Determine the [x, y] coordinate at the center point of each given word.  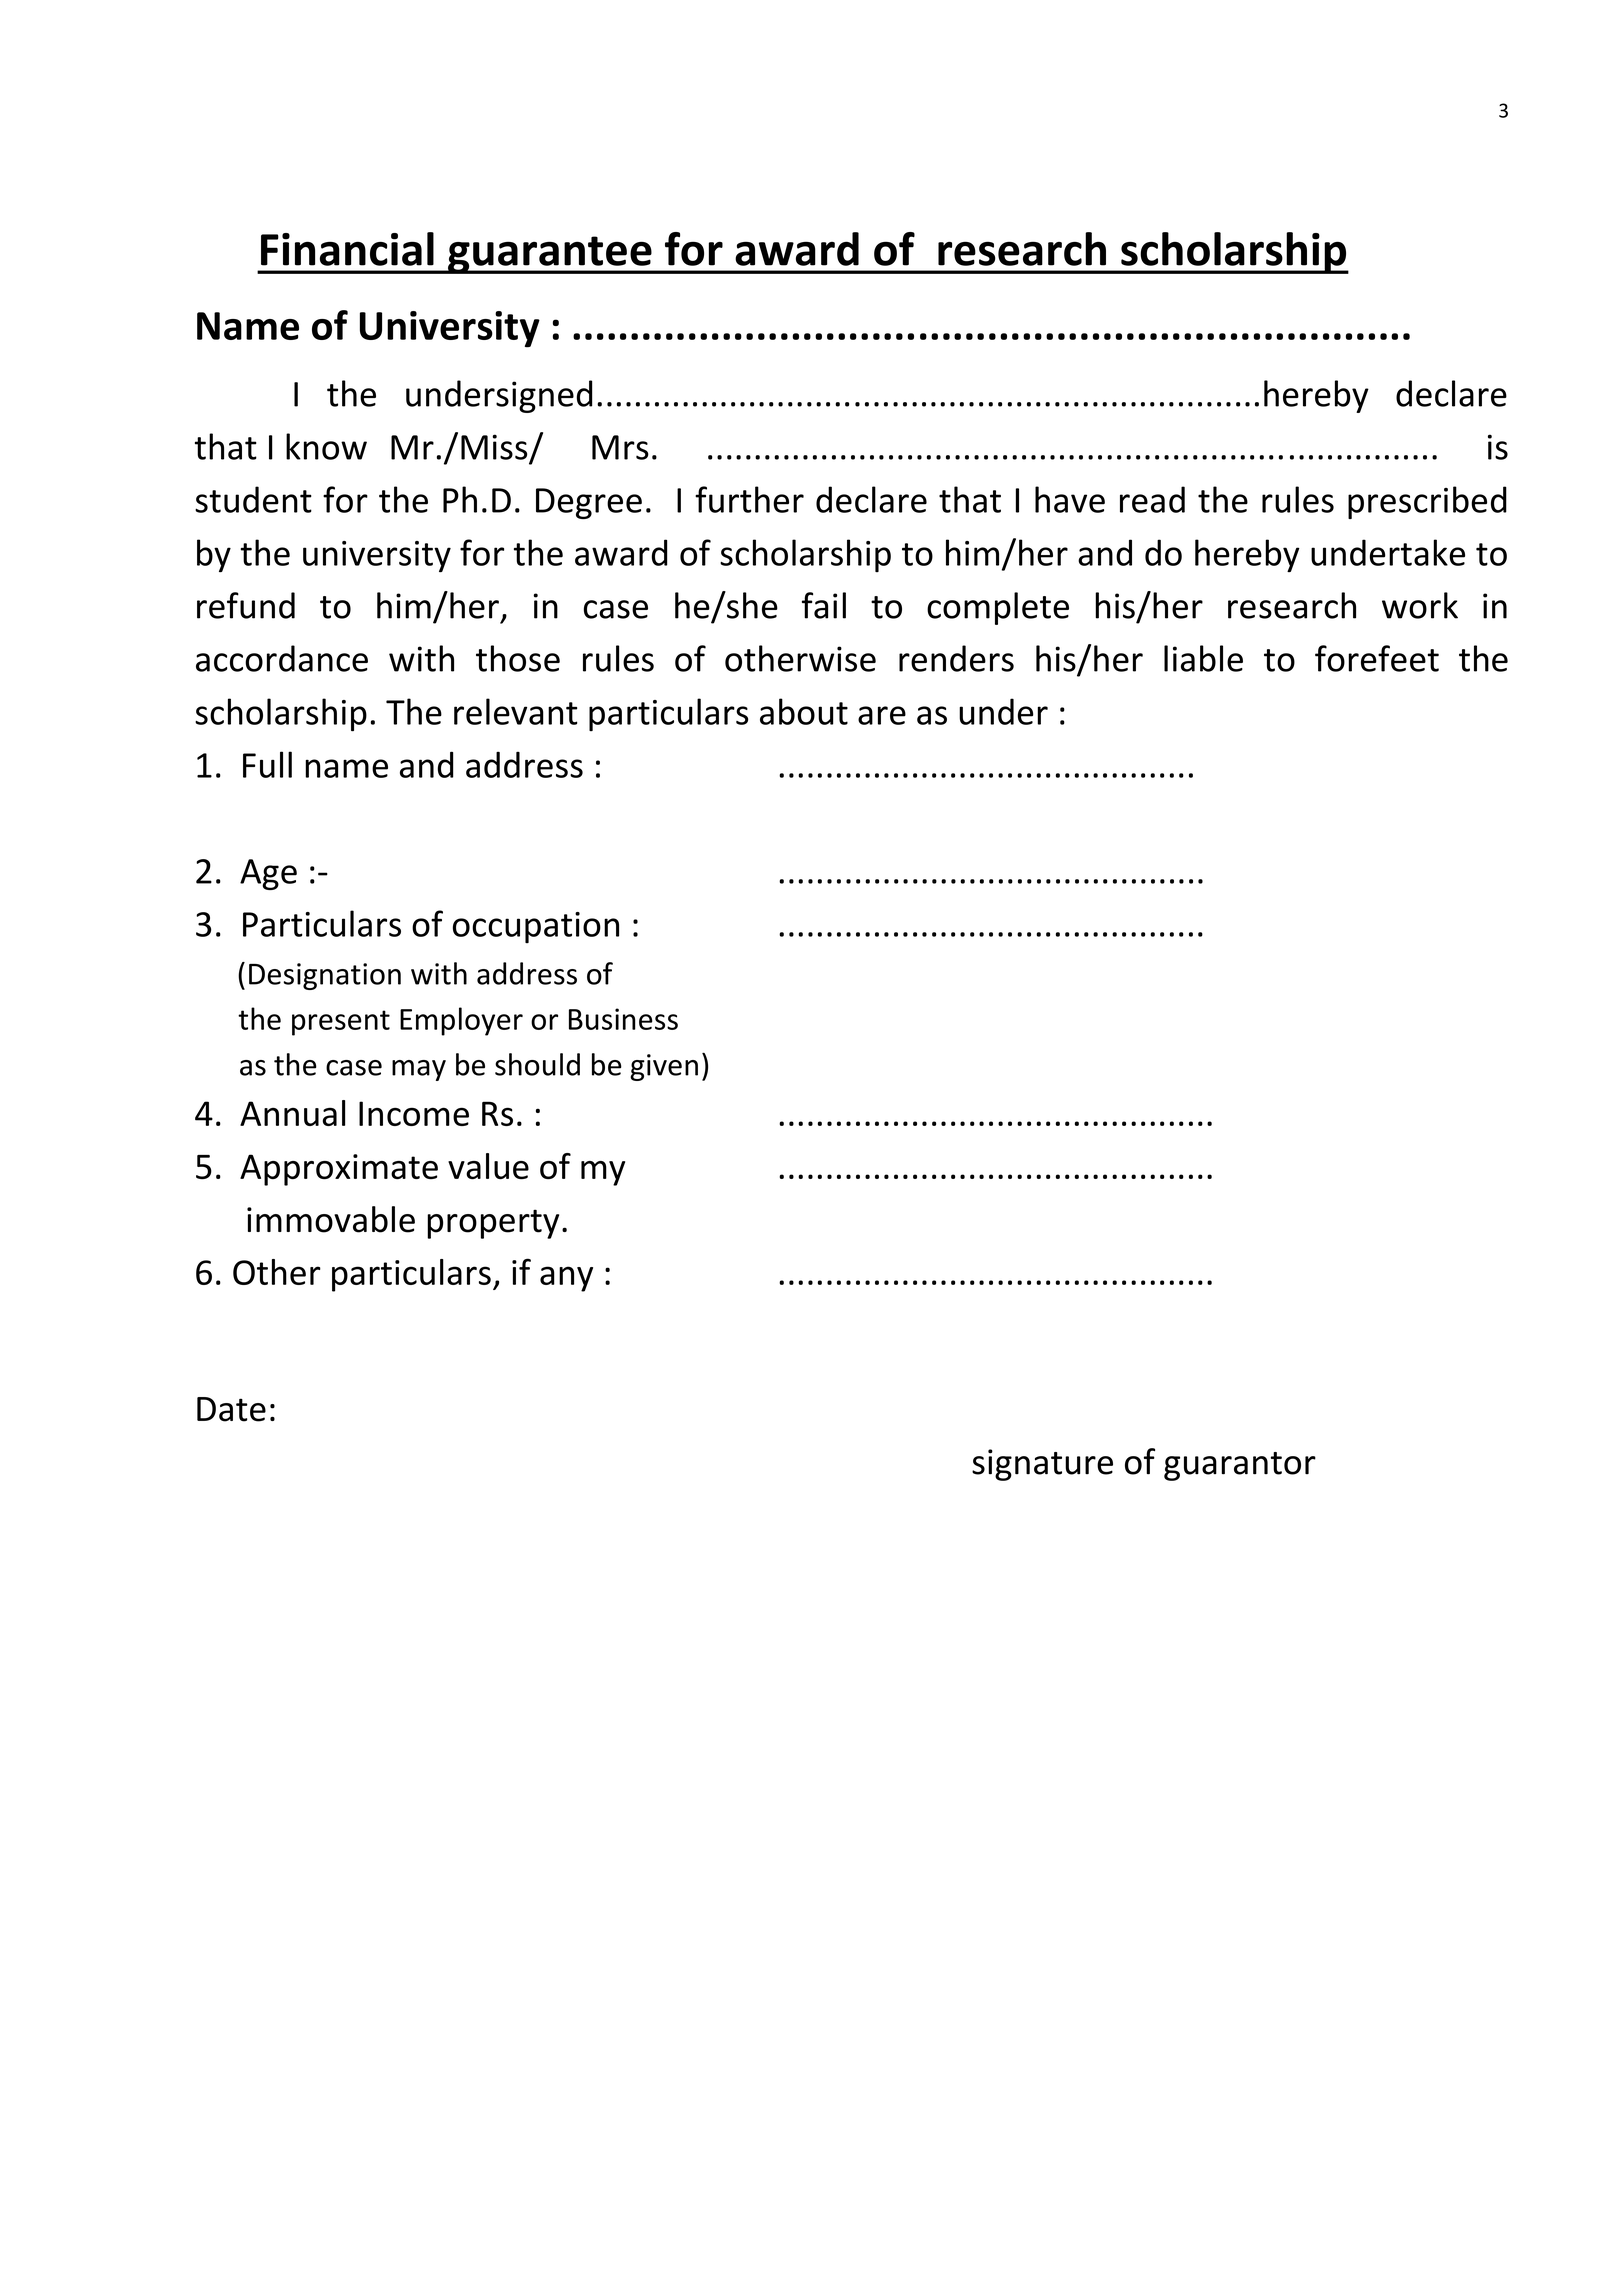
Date [231, 1409]
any [566, 1279]
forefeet [1377, 658]
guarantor [1240, 1466]
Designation [325, 976]
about [804, 711]
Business [623, 1019]
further [749, 499]
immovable [331, 1219]
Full [267, 764]
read [1152, 499]
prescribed [1427, 502]
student [253, 499]
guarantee [550, 255]
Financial [347, 249]
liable [1203, 658]
